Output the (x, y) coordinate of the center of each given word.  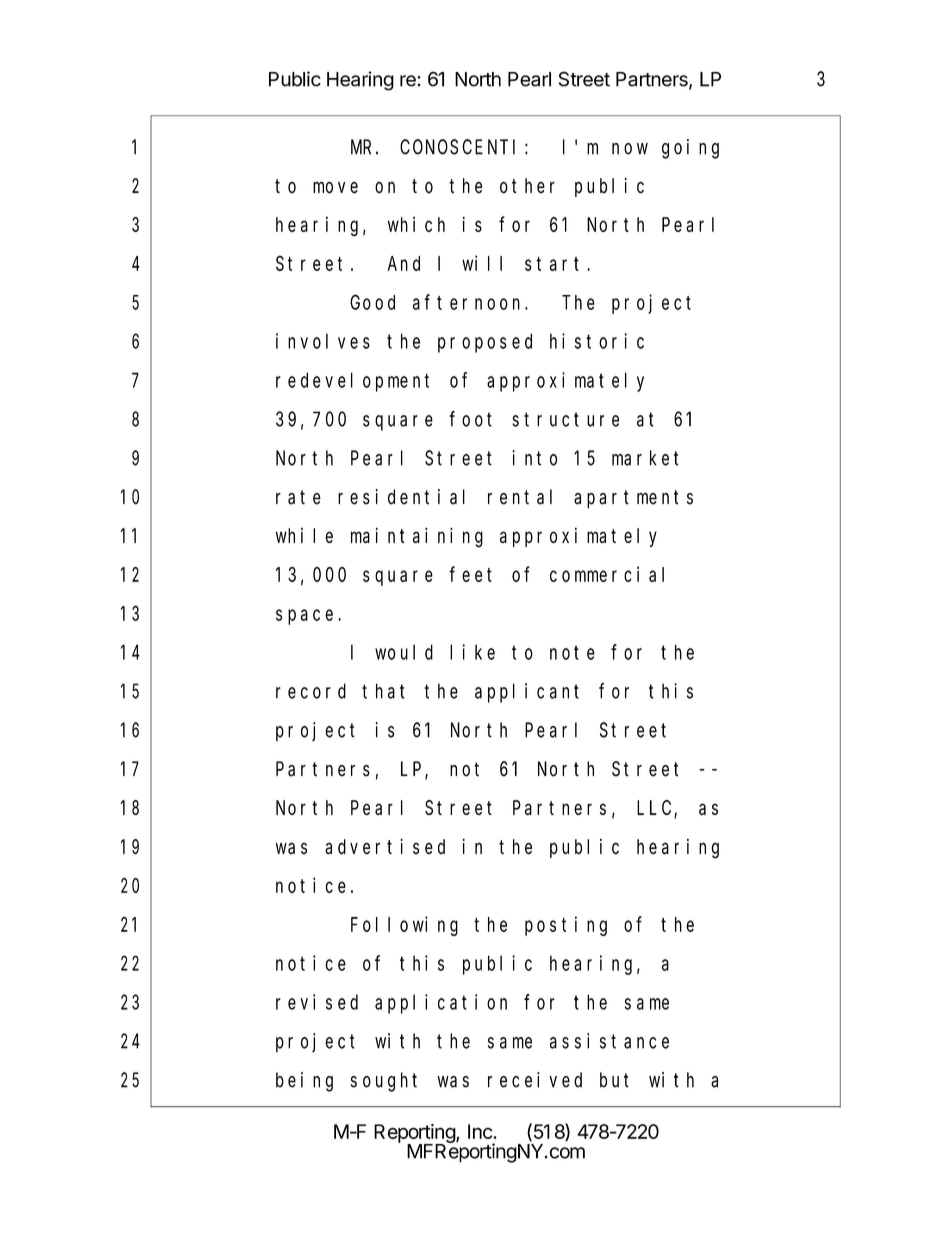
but (614, 1080)
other (527, 186)
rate (298, 497)
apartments (633, 499)
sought (384, 1082)
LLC (656, 809)
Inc (481, 1131)
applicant (527, 693)
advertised (385, 847)
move (335, 187)
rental (520, 497)
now (630, 149)
